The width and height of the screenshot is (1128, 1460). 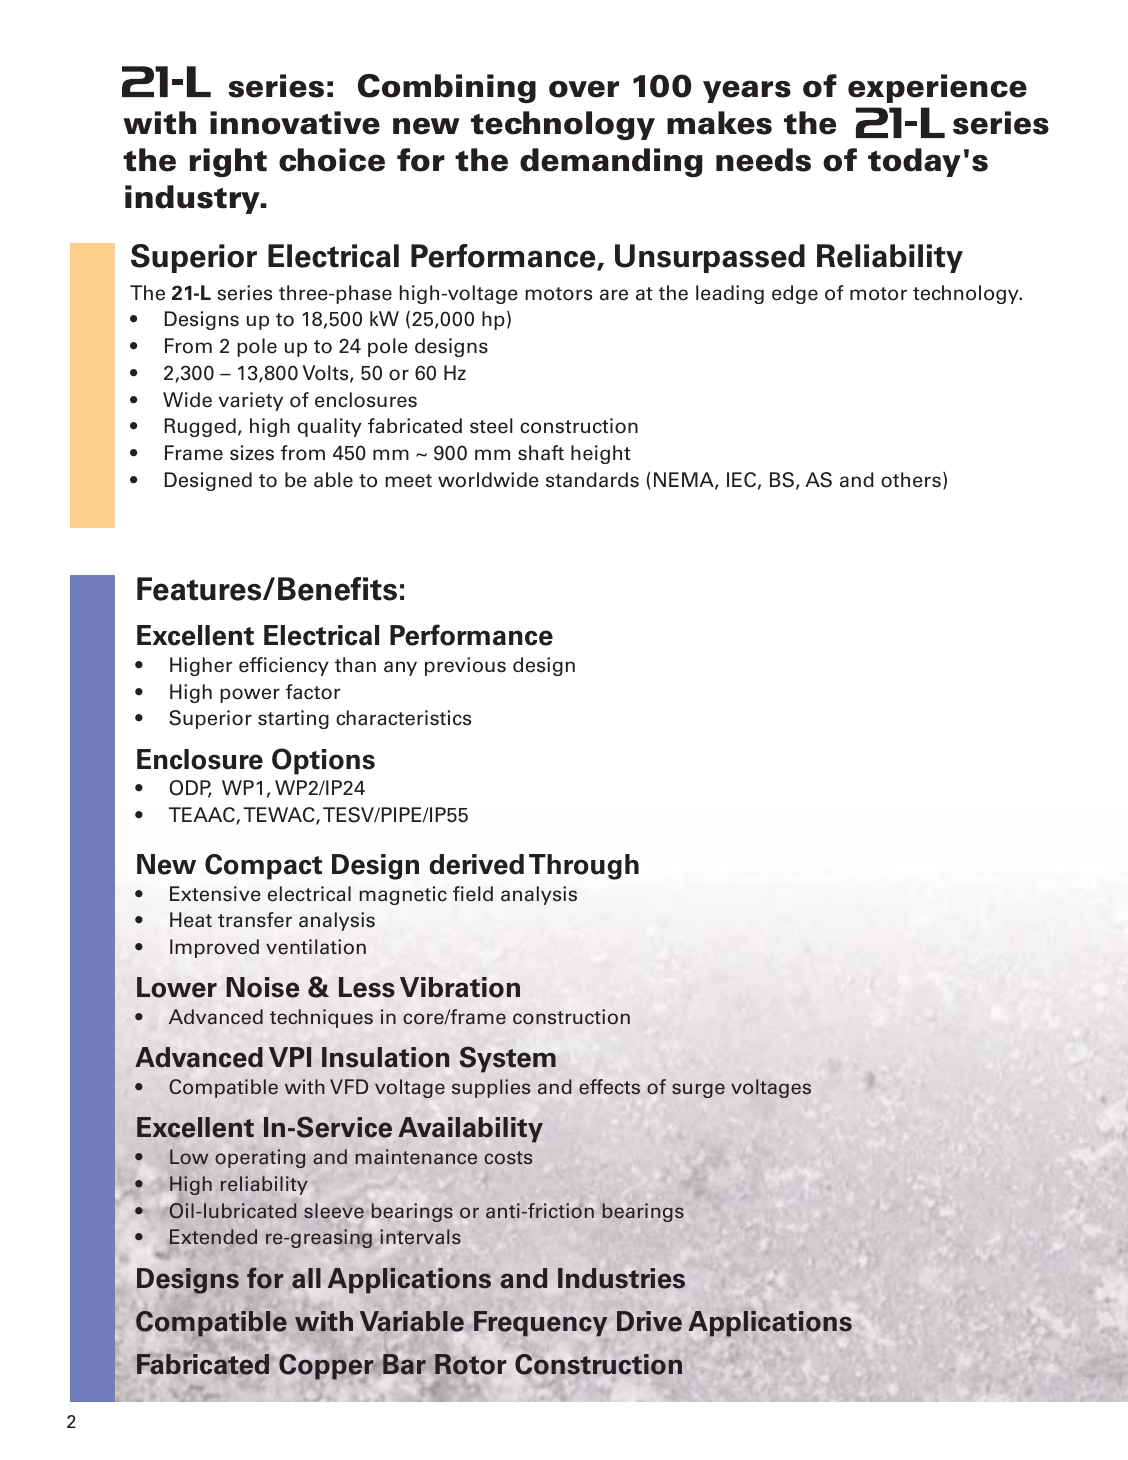 What do you see at coordinates (465, 666) in the screenshot?
I see `previous` at bounding box center [465, 666].
